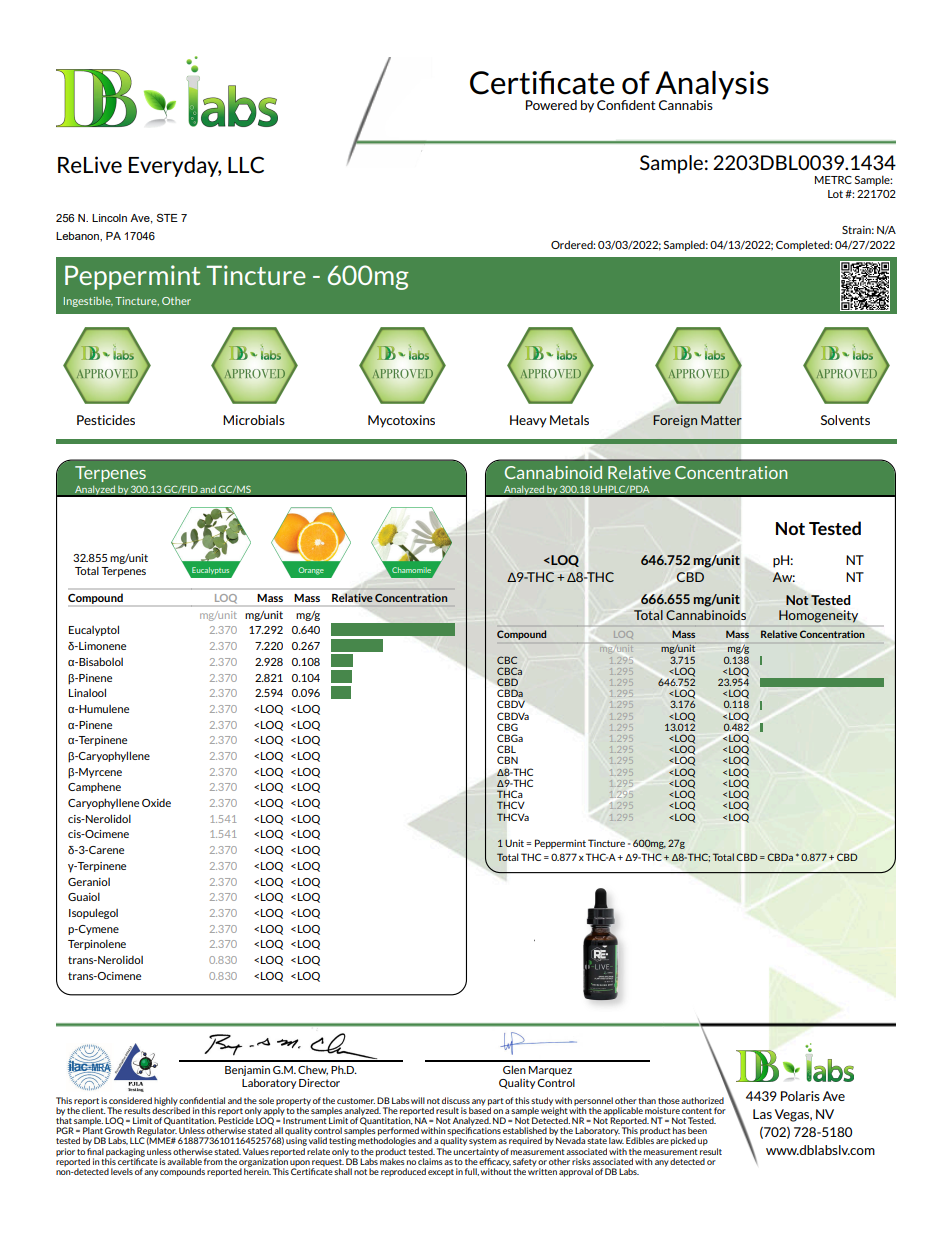  Describe the element at coordinates (721, 420) in the screenshot. I see `Matter` at that location.
